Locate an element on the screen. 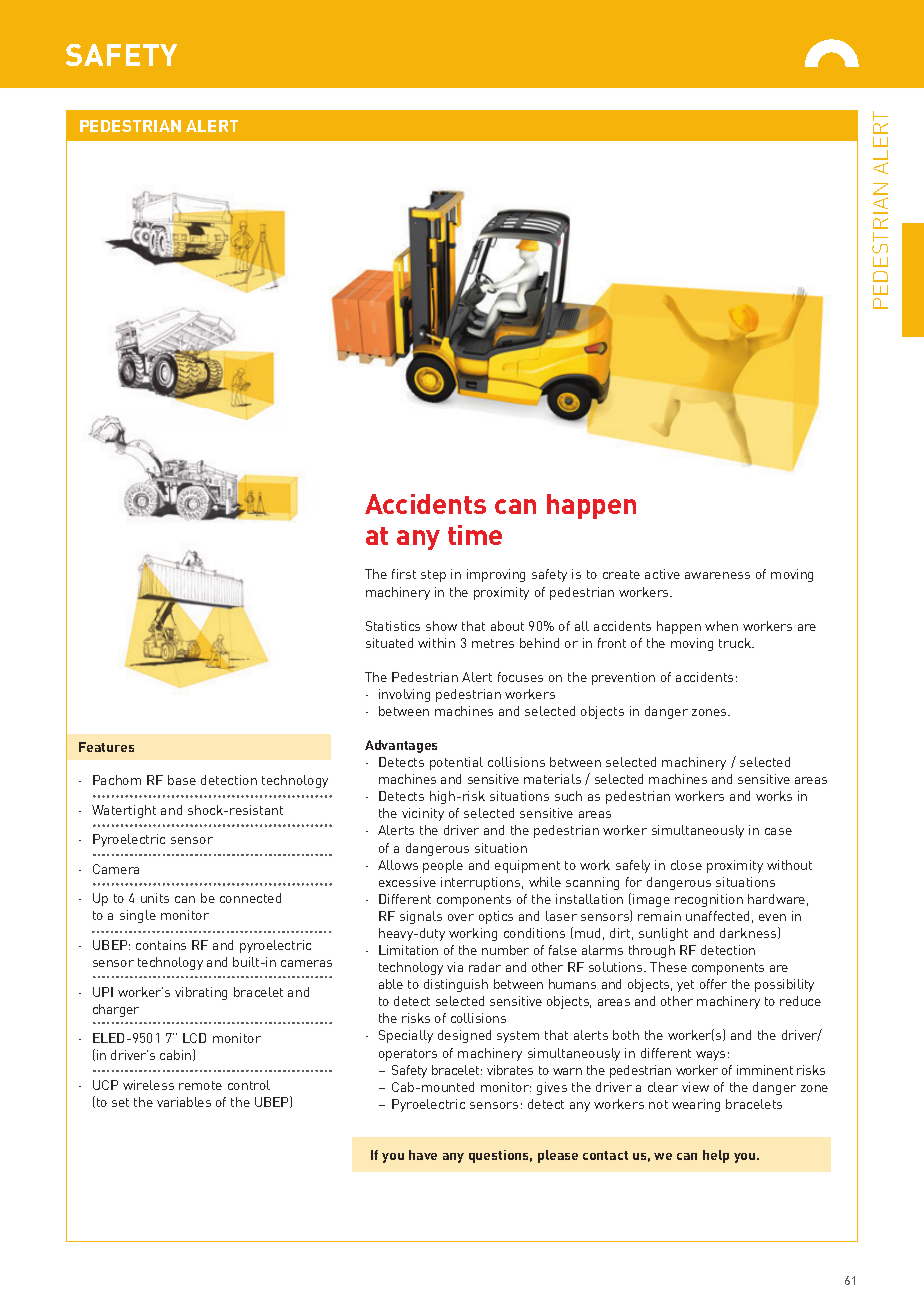 Image resolution: width=924 pixels, height=1308 pixels. have is located at coordinates (423, 1155).
